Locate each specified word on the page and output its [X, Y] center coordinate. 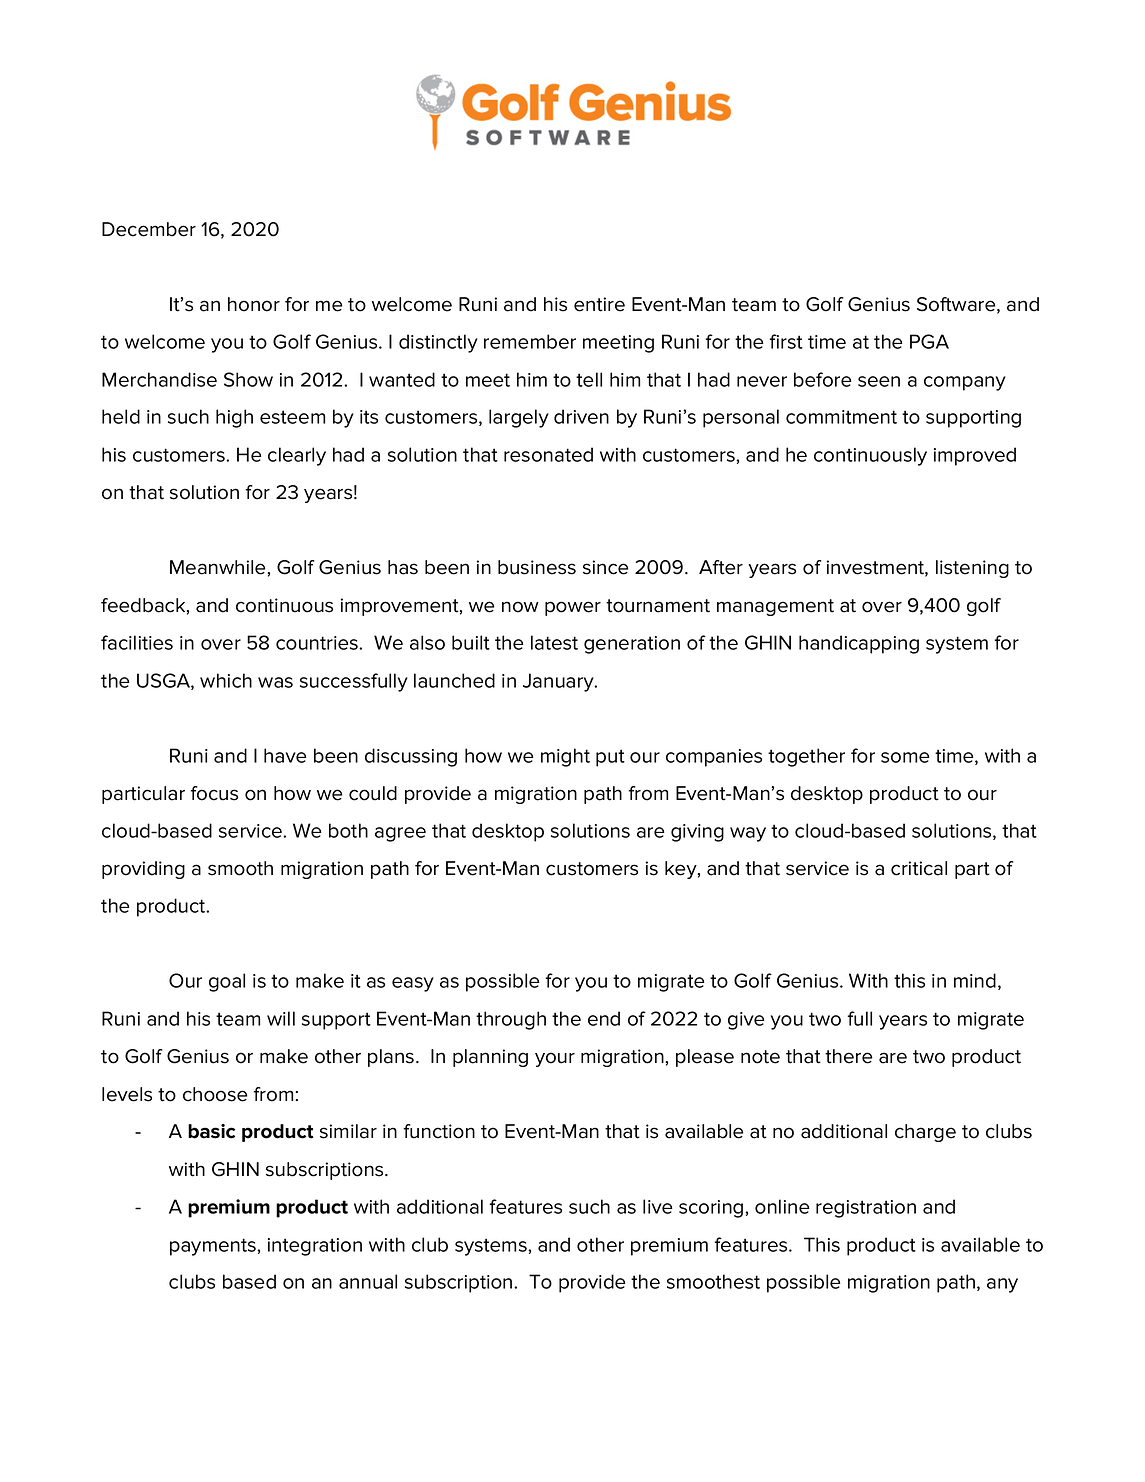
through [511, 1020]
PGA [929, 341]
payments [214, 1247]
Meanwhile [217, 567]
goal [227, 982]
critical [919, 868]
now [520, 607]
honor [254, 304]
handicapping [859, 644]
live [658, 1206]
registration [866, 1209]
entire [599, 304]
